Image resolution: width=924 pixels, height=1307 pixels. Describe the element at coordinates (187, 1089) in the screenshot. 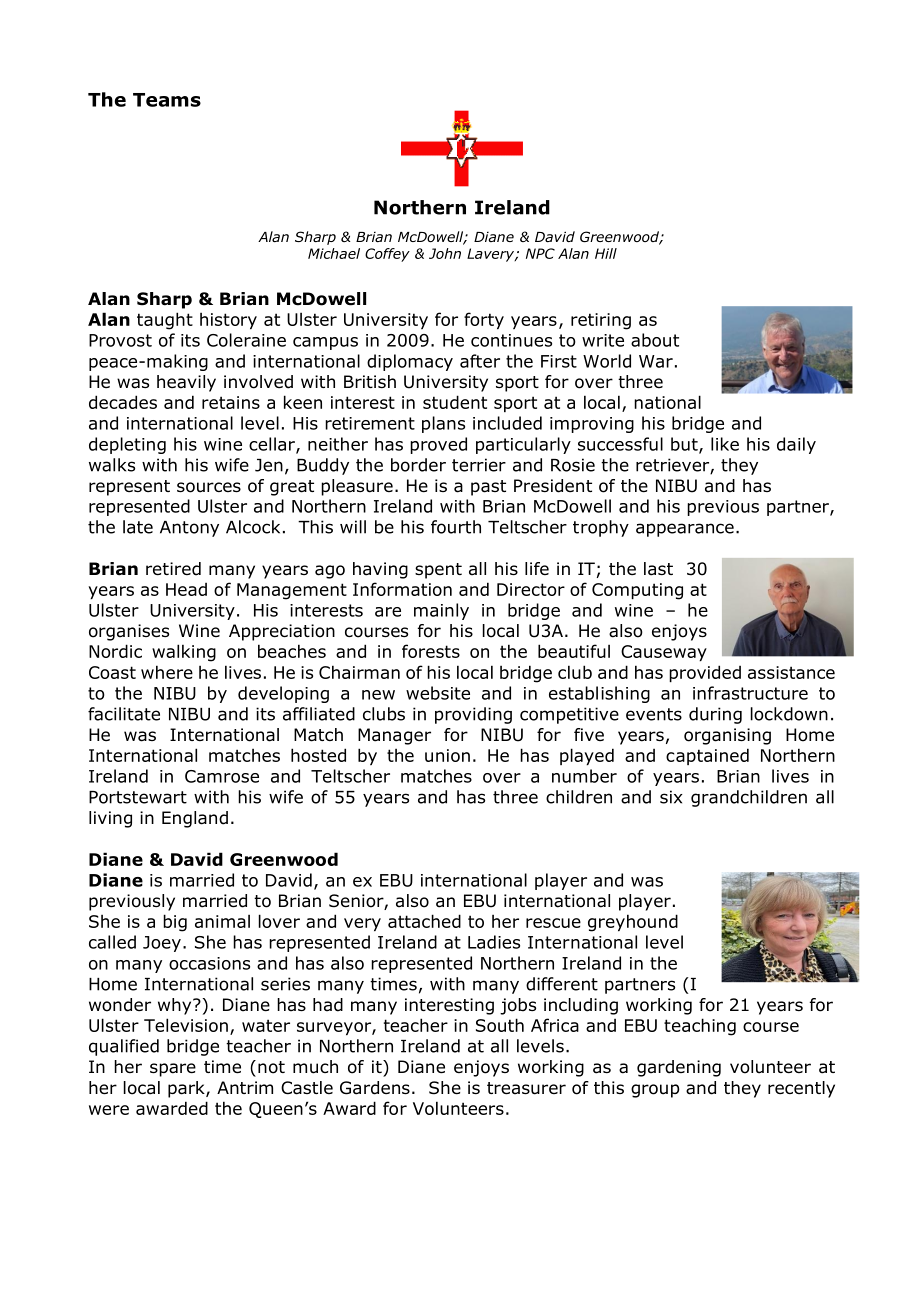

I see `park` at that location.
